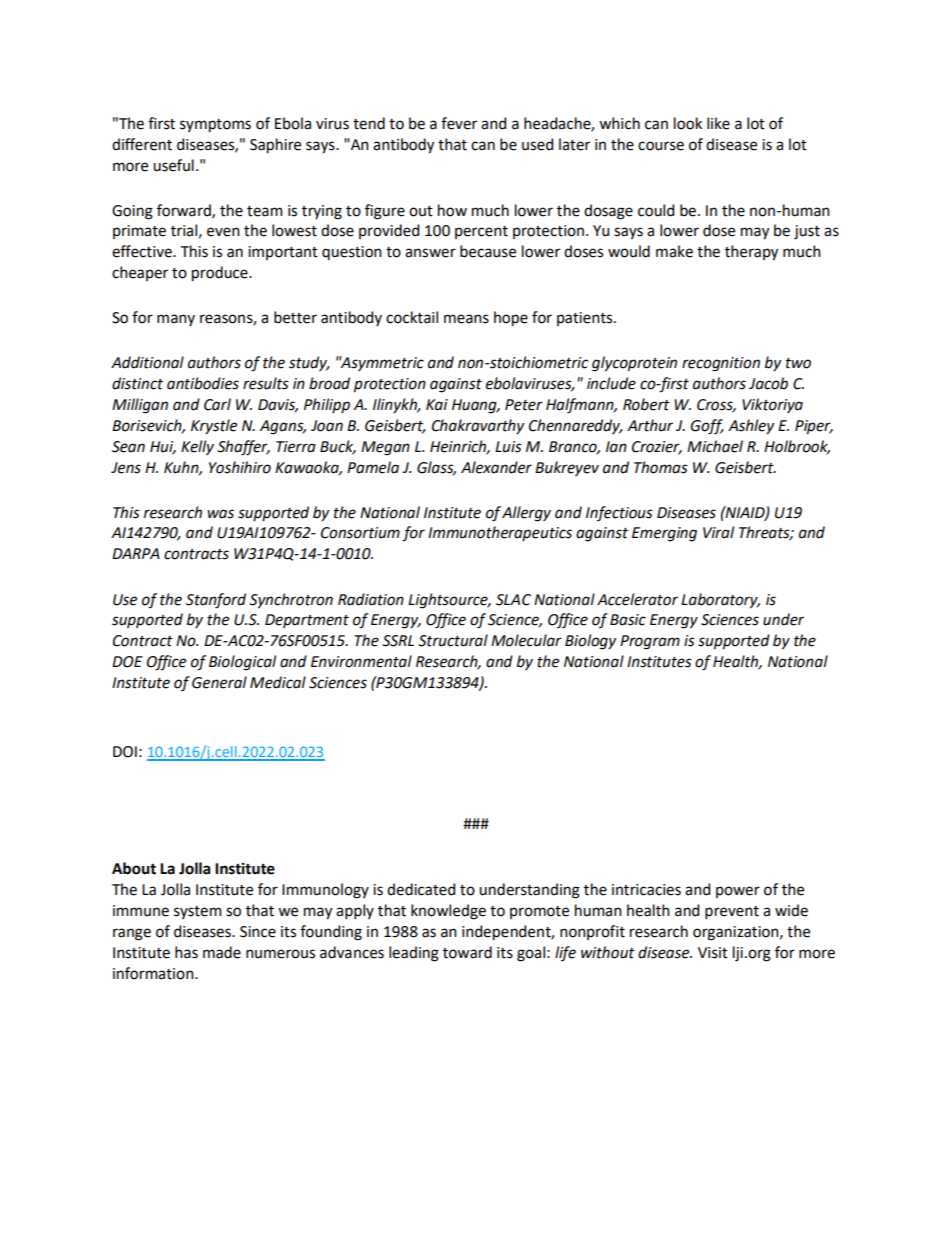  Describe the element at coordinates (467, 952) in the document. I see `toward` at that location.
